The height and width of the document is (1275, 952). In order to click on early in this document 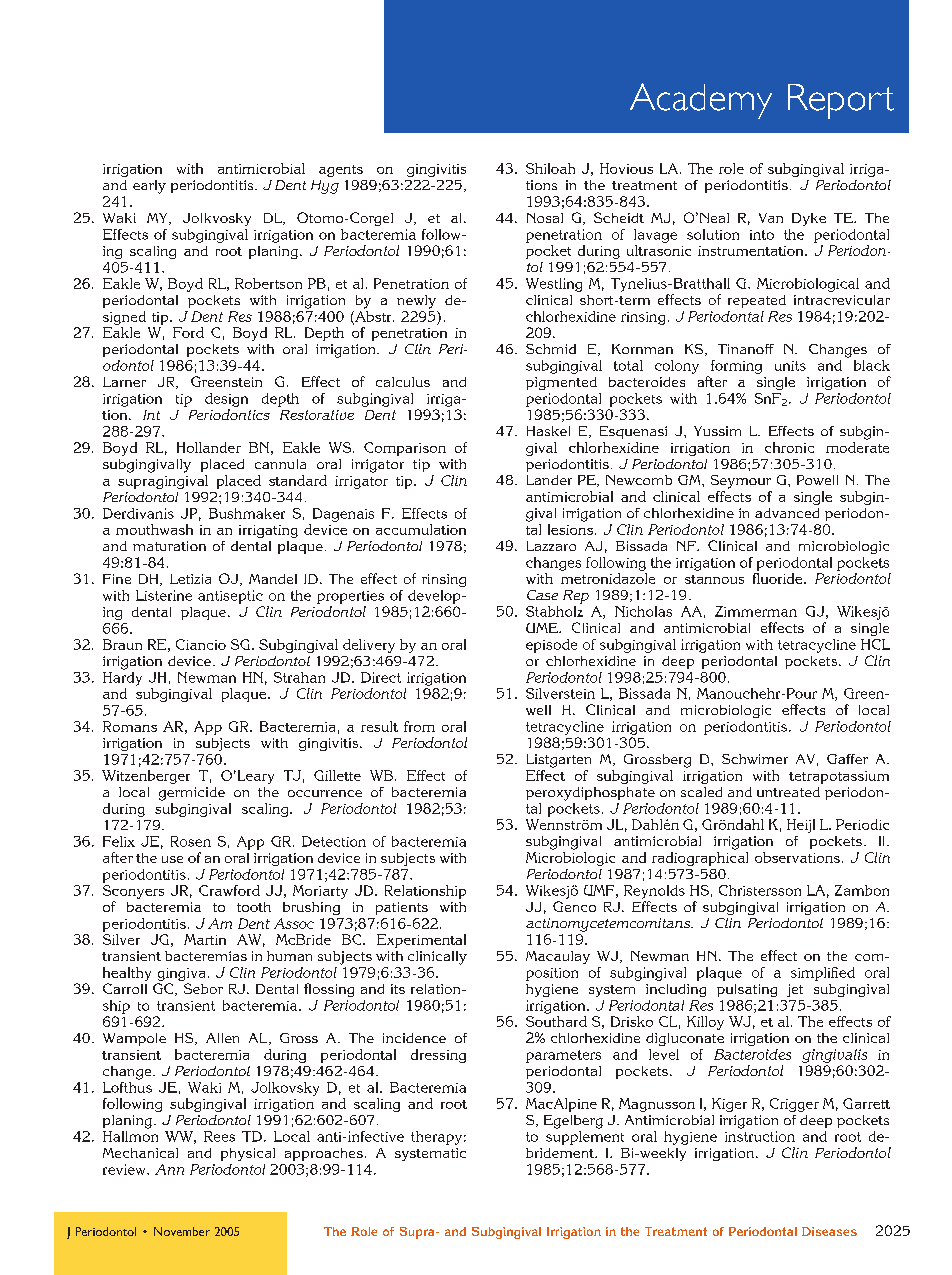, I will do `click(149, 187)`.
